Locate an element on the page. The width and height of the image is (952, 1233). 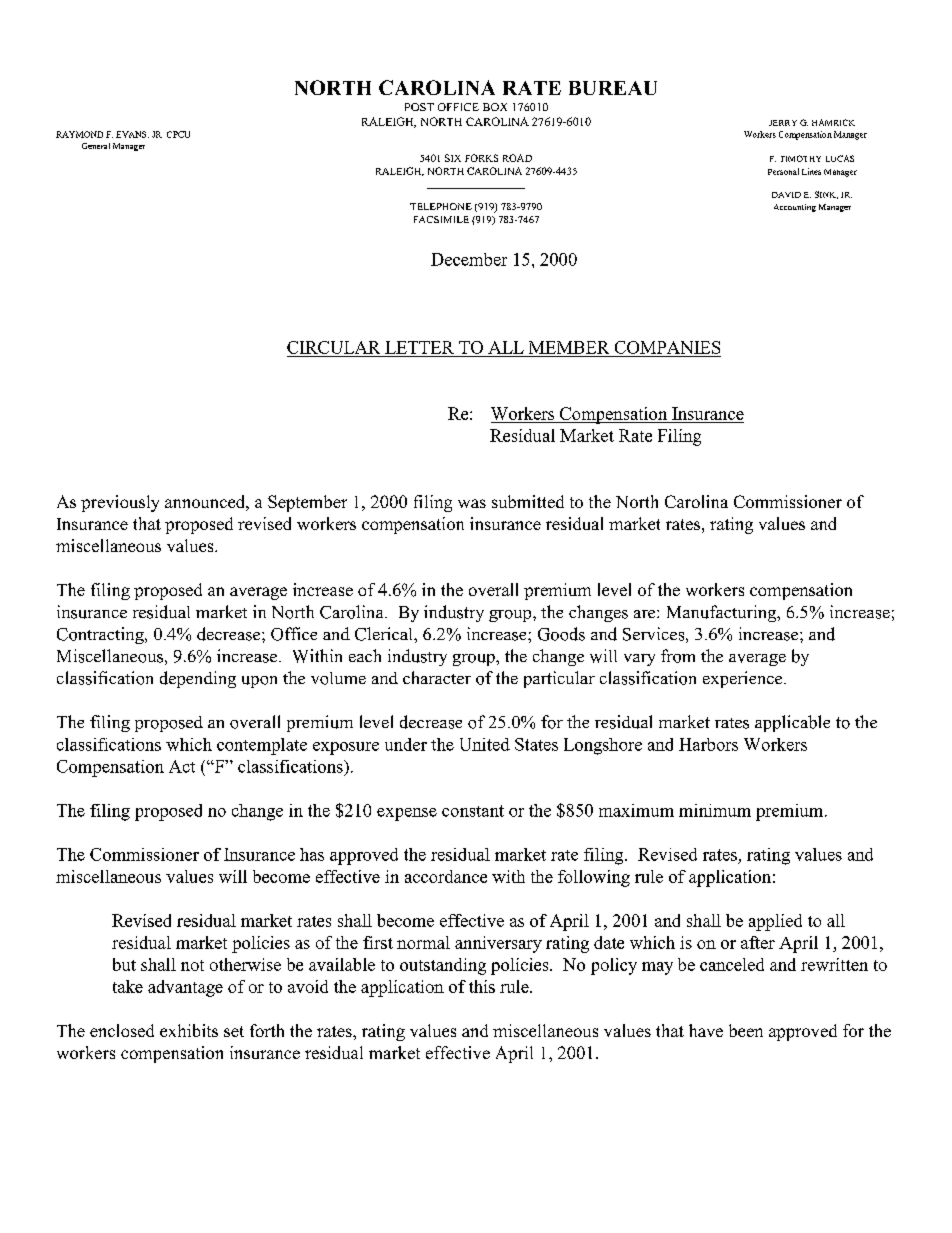
COMPANIES is located at coordinates (667, 347).
